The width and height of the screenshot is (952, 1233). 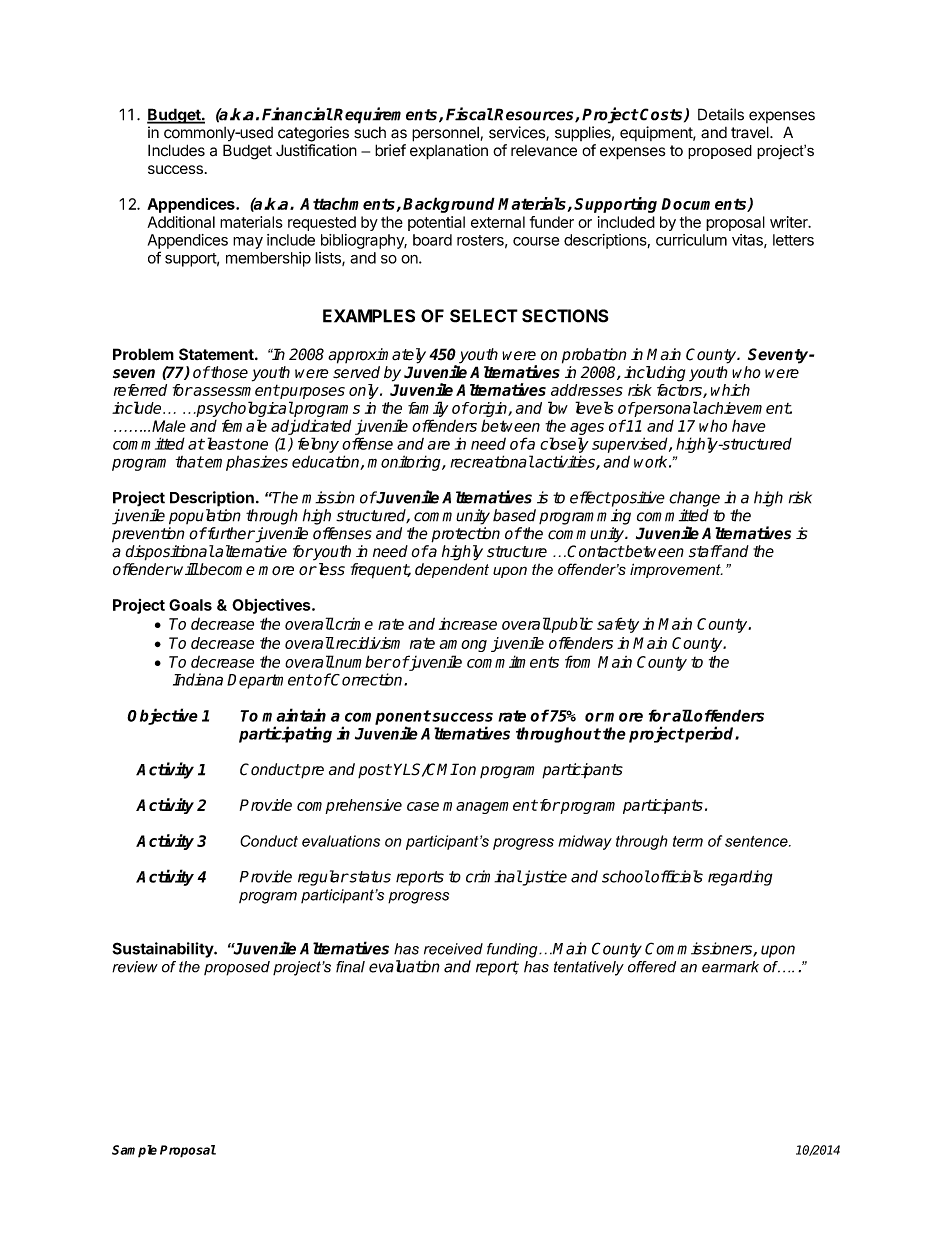 What do you see at coordinates (721, 114) in the screenshot?
I see `Details` at bounding box center [721, 114].
